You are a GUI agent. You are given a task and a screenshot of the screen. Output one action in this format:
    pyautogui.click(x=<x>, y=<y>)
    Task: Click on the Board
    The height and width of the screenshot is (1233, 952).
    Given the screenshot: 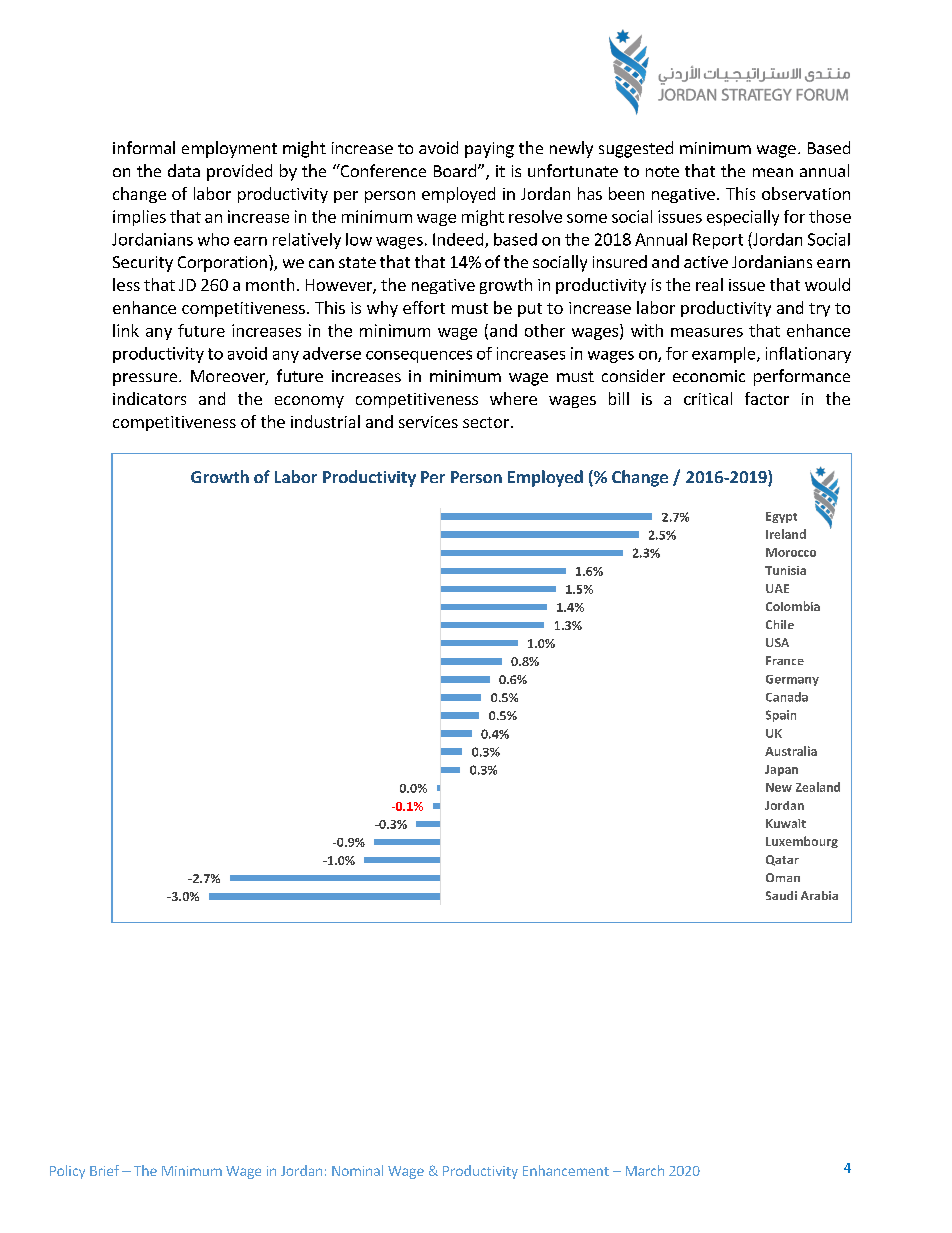 What is the action you would take?
    pyautogui.click(x=455, y=170)
